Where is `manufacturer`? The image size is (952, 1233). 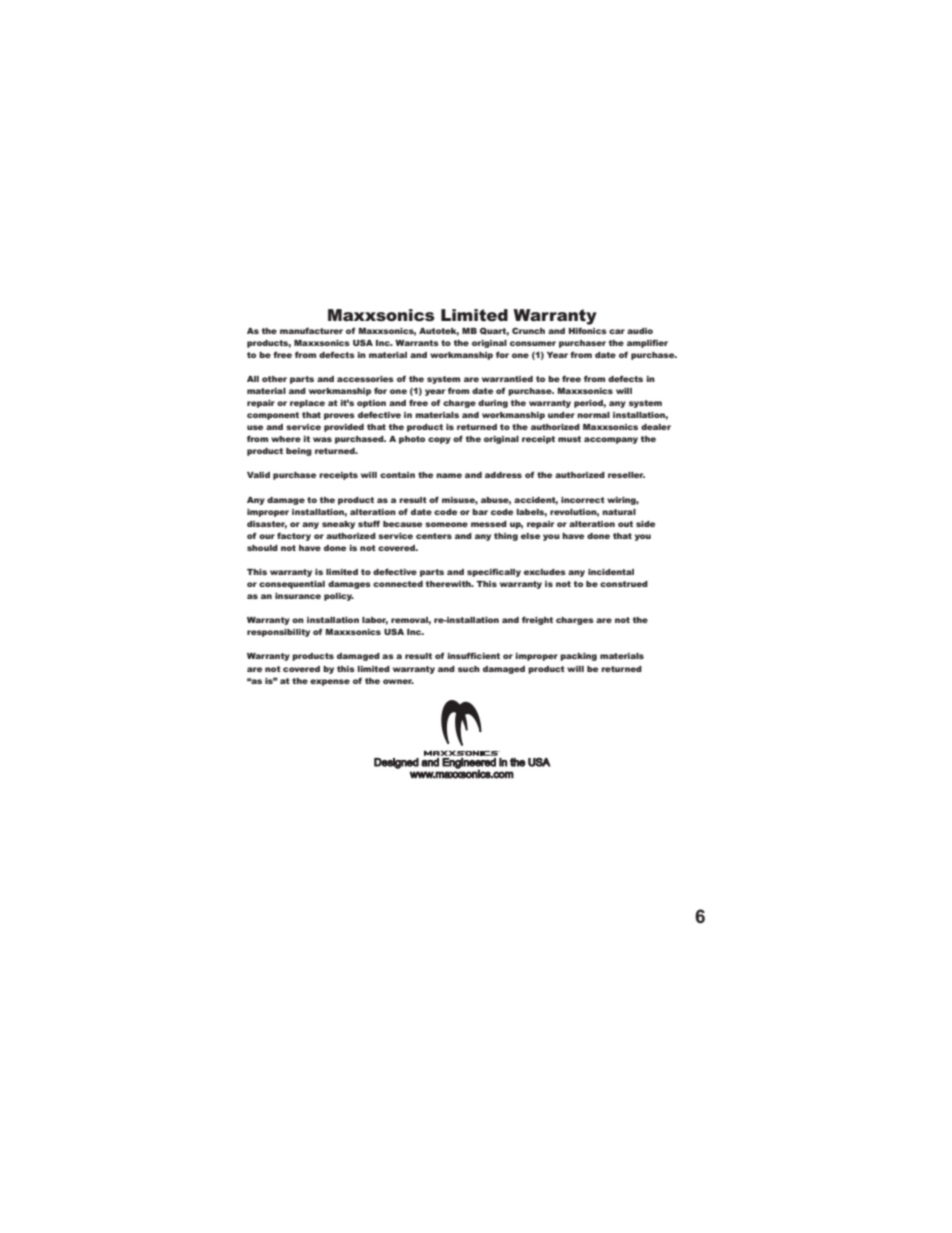
manufacturer is located at coordinates (311, 330).
